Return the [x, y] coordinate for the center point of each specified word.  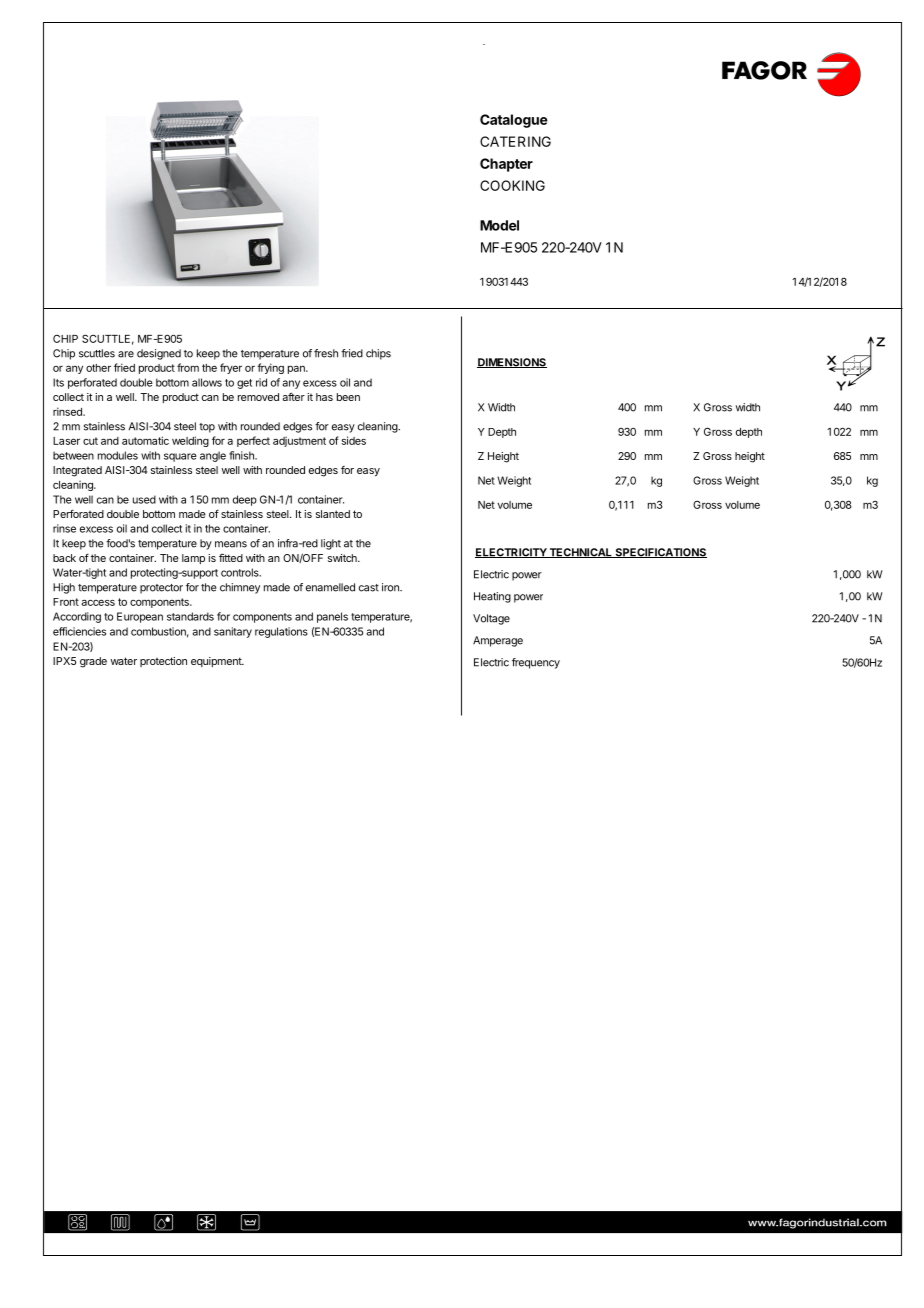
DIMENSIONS [512, 363]
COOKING [512, 185]
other [98, 368]
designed [159, 354]
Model [499, 225]
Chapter [506, 165]
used [144, 499]
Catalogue [514, 121]
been [348, 397]
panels [332, 617]
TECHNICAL [580, 553]
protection [163, 662]
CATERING [515, 141]
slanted [333, 514]
